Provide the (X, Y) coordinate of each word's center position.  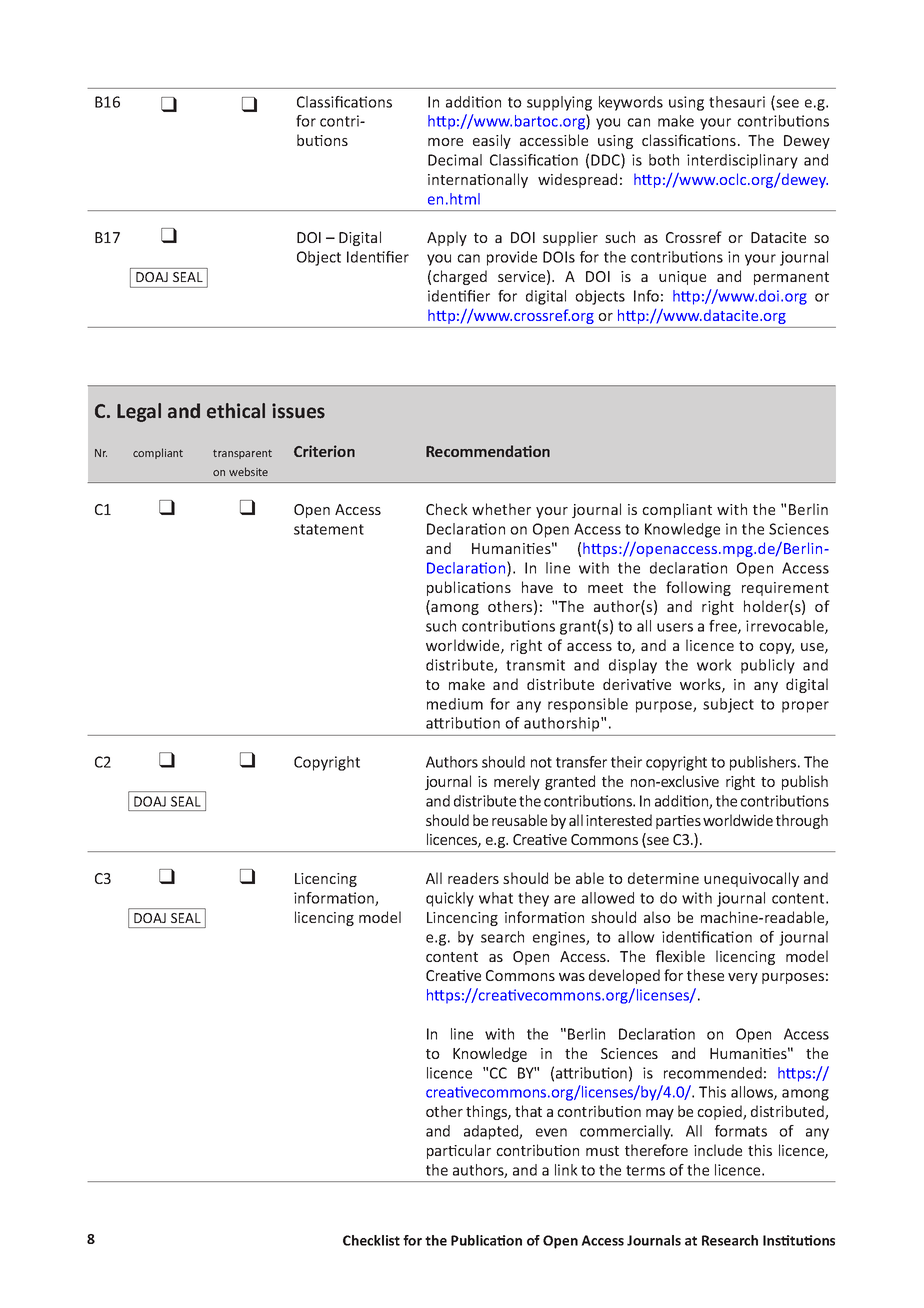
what (496, 898)
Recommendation (488, 451)
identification (707, 937)
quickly (450, 899)
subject (728, 705)
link (566, 1170)
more (445, 142)
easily (492, 141)
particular (459, 1151)
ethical (236, 411)
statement (329, 529)
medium (455, 704)
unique (682, 278)
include (718, 1150)
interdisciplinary (742, 161)
